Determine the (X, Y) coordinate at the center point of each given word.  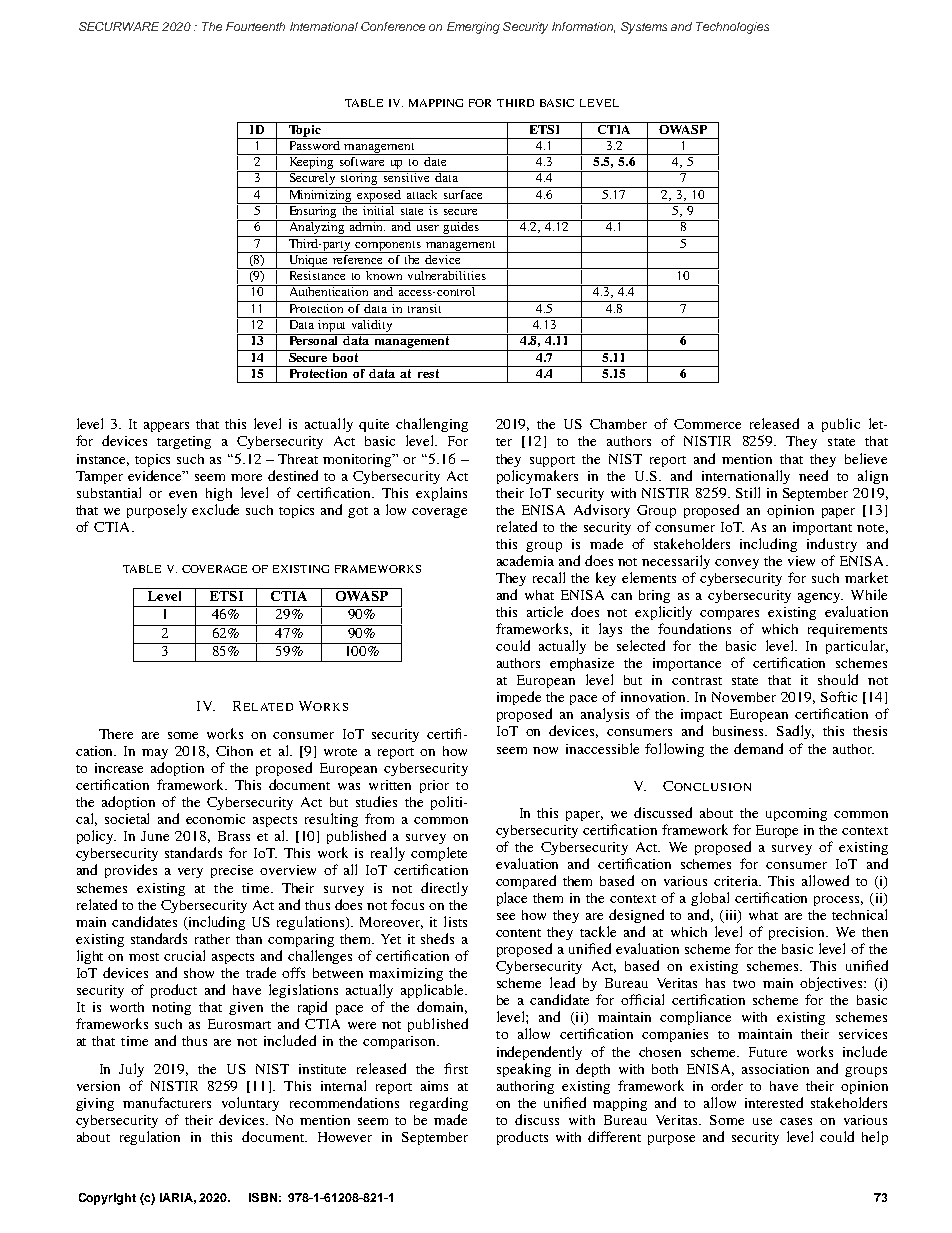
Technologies (732, 28)
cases (796, 1121)
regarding (439, 1104)
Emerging (473, 28)
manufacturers (167, 1102)
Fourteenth (255, 26)
